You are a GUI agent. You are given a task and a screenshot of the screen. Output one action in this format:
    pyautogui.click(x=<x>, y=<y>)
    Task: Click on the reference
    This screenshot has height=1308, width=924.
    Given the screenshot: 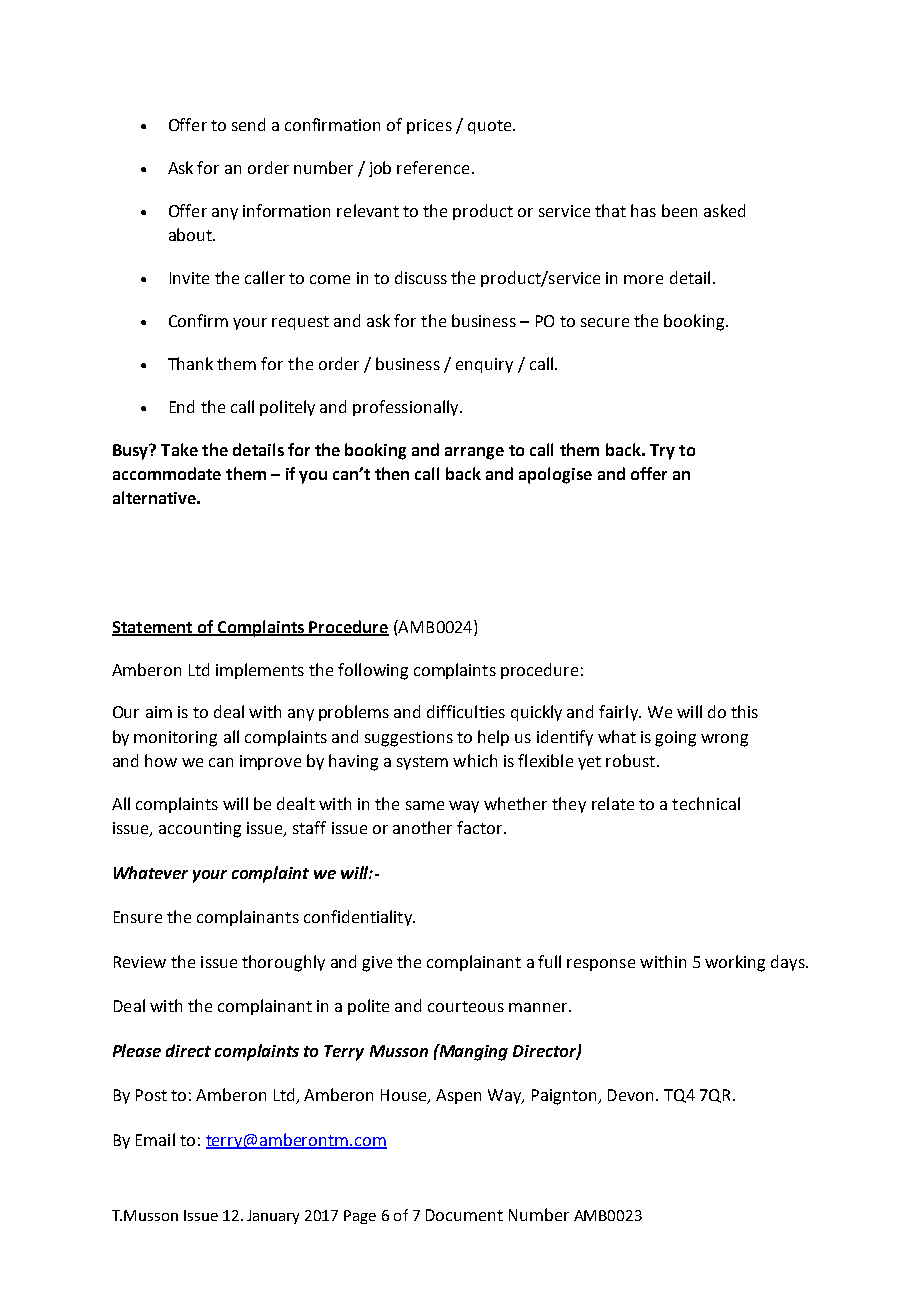 What is the action you would take?
    pyautogui.click(x=433, y=167)
